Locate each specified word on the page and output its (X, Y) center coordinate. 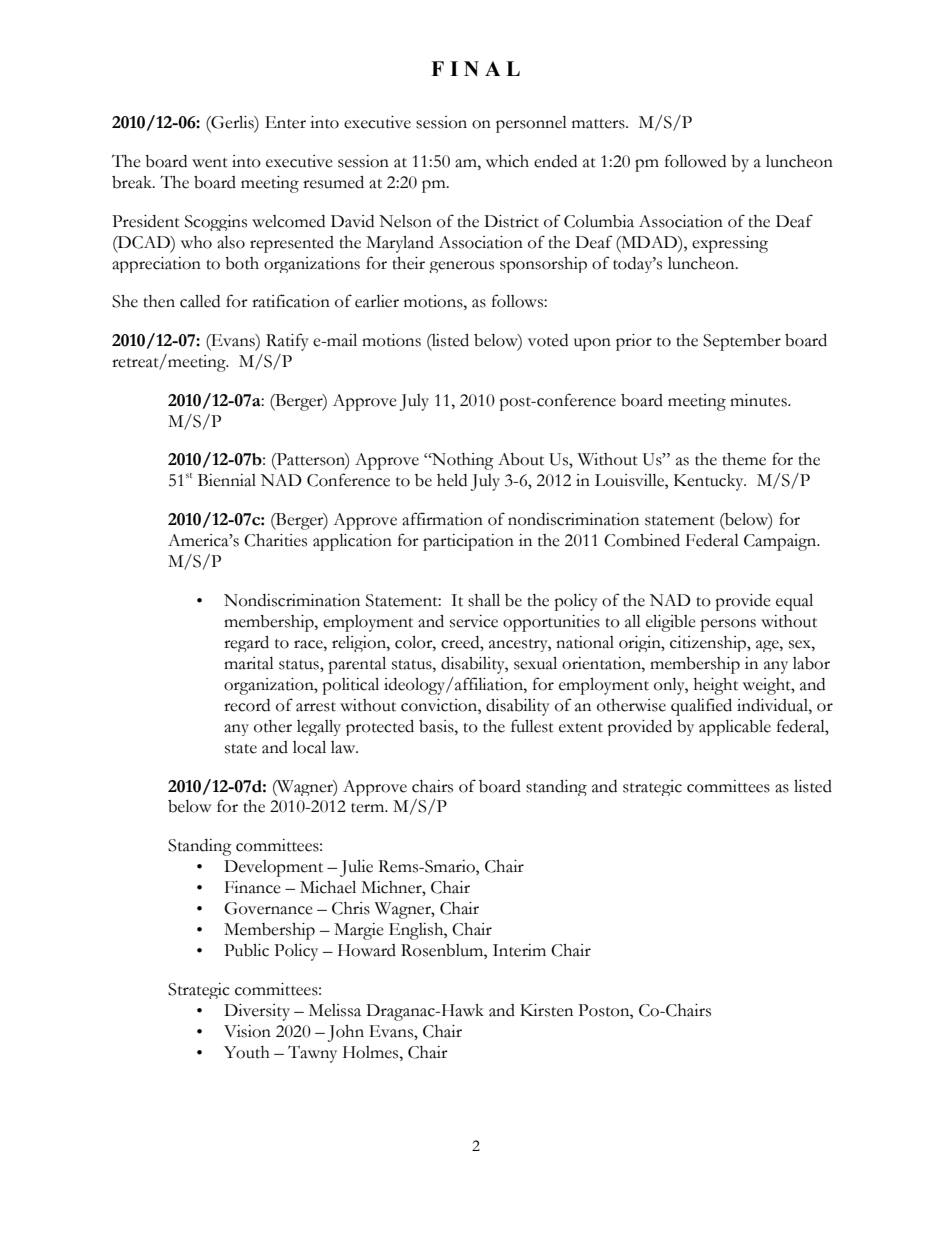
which (507, 161)
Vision (247, 1031)
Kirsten (546, 1010)
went (210, 163)
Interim (519, 950)
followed (695, 161)
